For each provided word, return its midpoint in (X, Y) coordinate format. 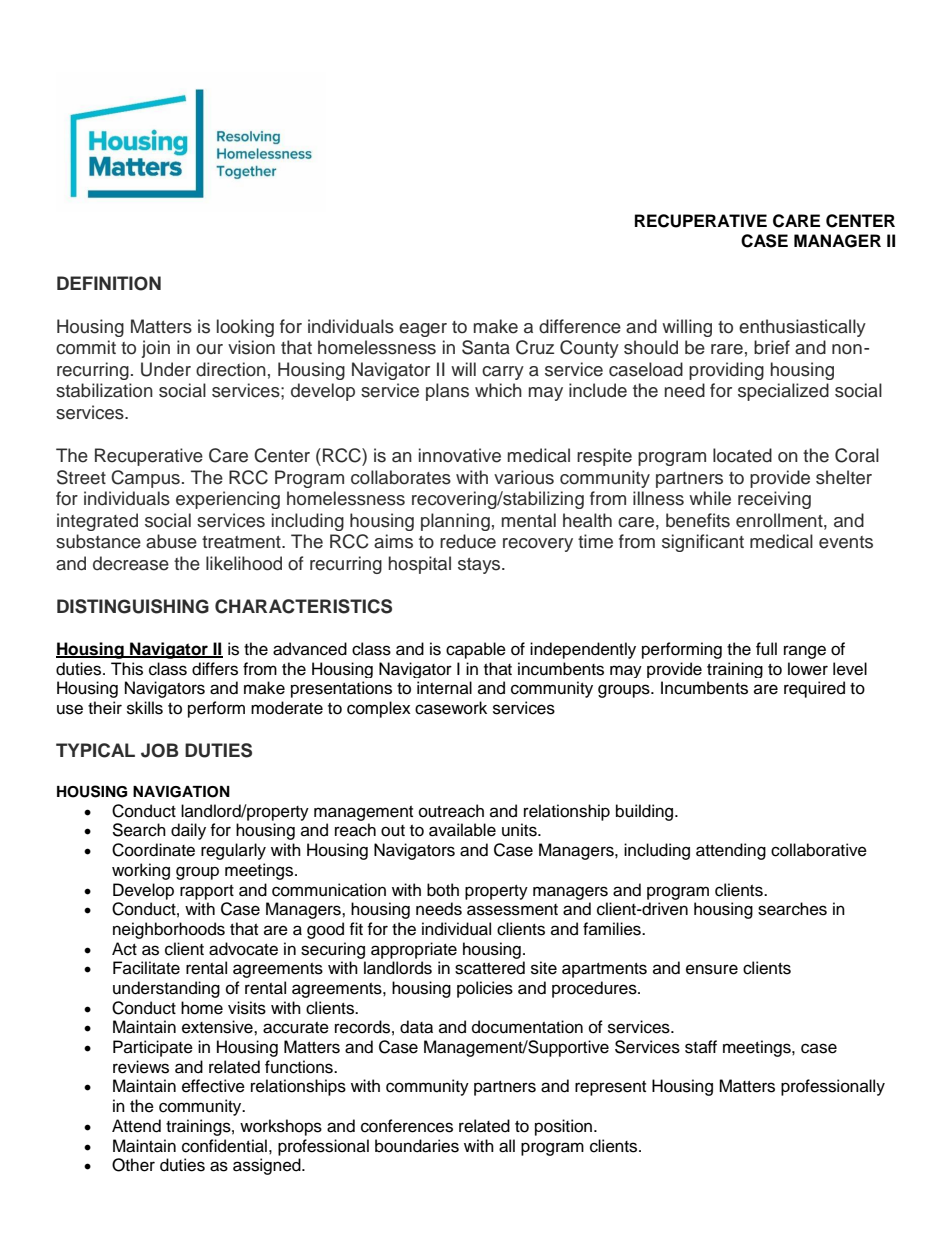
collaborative (819, 850)
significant (703, 543)
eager (423, 330)
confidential (224, 1146)
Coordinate (153, 850)
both (443, 890)
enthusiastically (802, 328)
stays (480, 566)
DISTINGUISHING (133, 606)
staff (701, 1047)
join (155, 349)
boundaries (417, 1146)
